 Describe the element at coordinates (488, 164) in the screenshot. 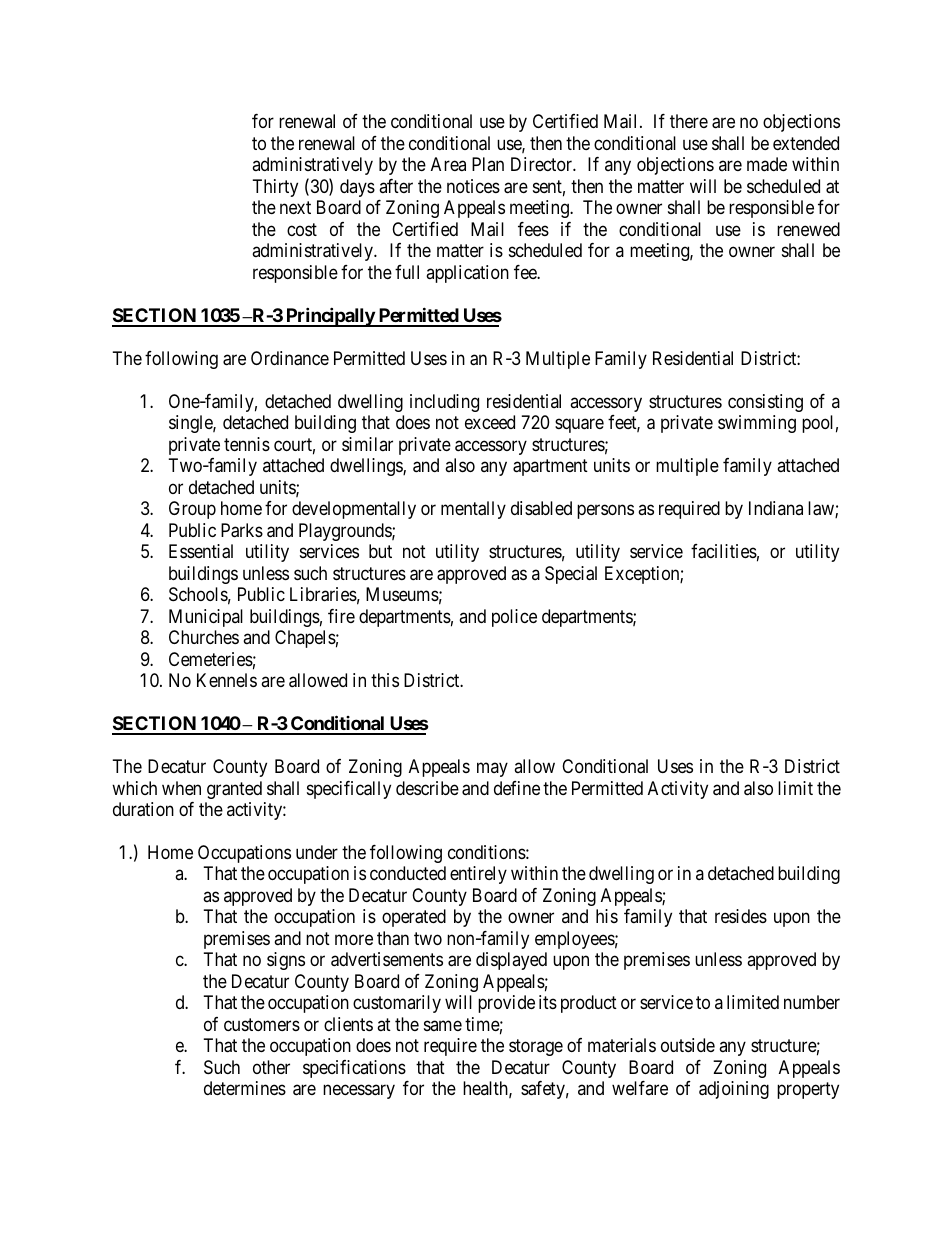

I see `Plan` at that location.
